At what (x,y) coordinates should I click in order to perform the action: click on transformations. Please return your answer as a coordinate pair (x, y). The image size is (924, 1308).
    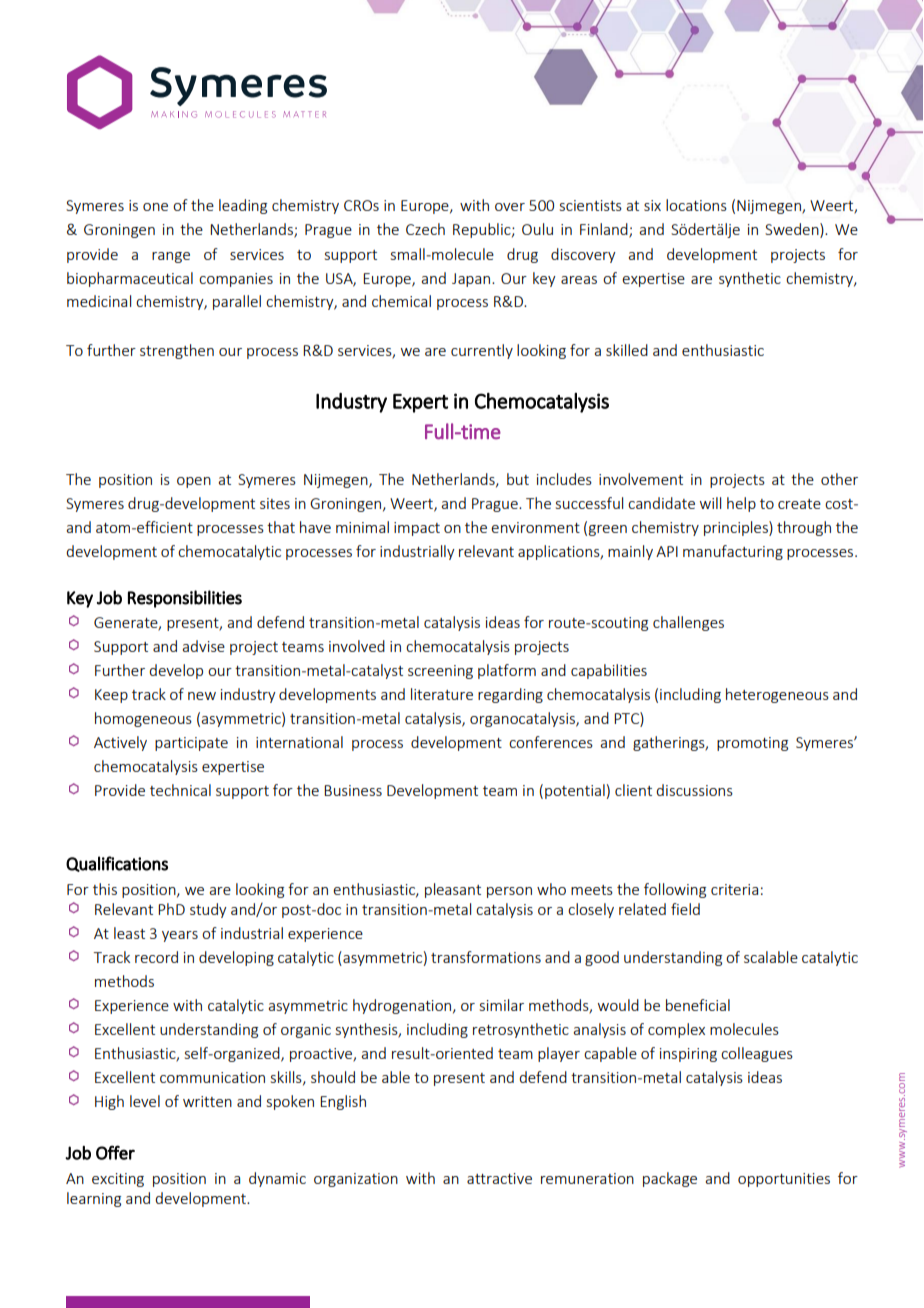
    Looking at the image, I should click on (486, 957).
